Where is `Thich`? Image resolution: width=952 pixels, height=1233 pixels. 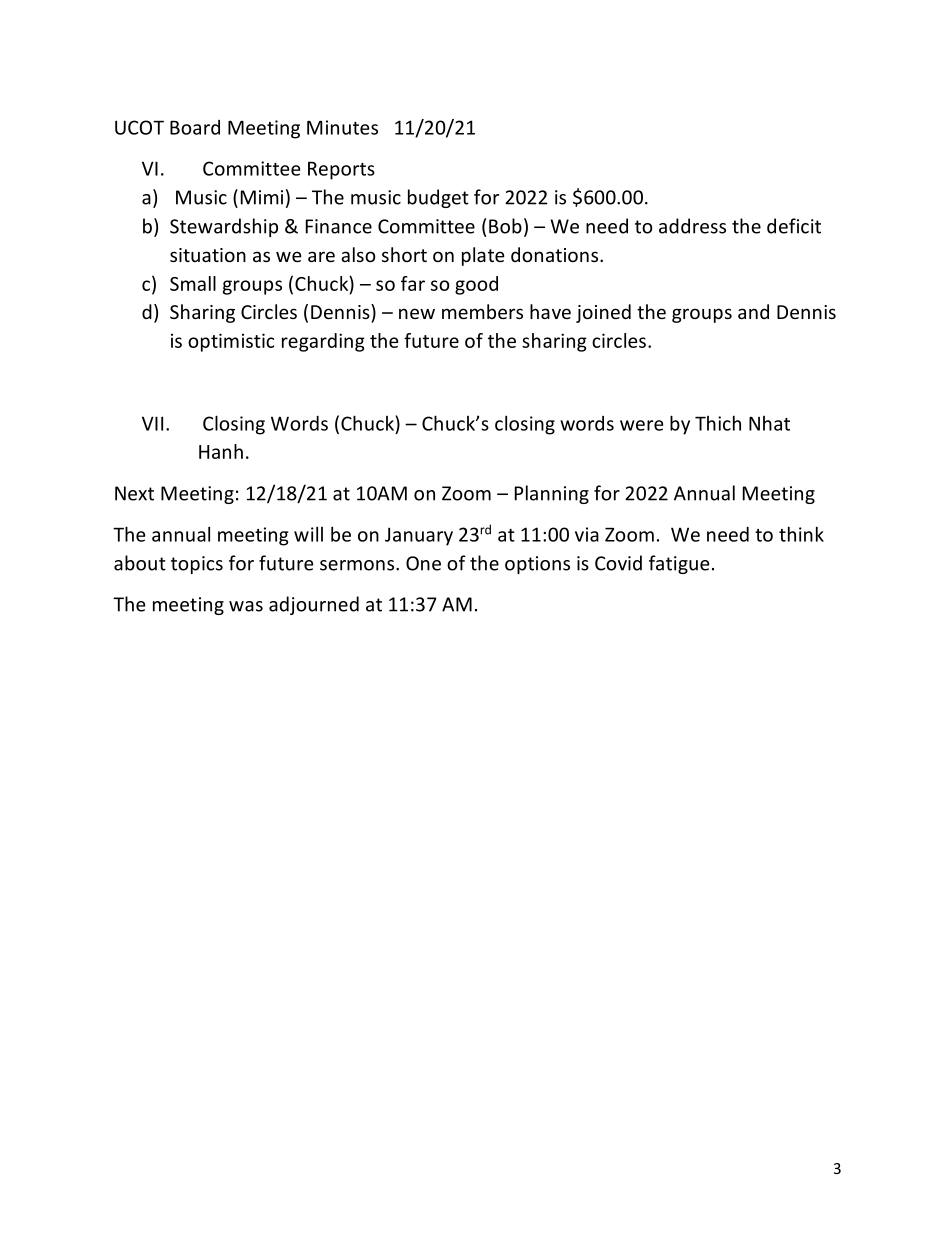
Thich is located at coordinates (718, 423).
